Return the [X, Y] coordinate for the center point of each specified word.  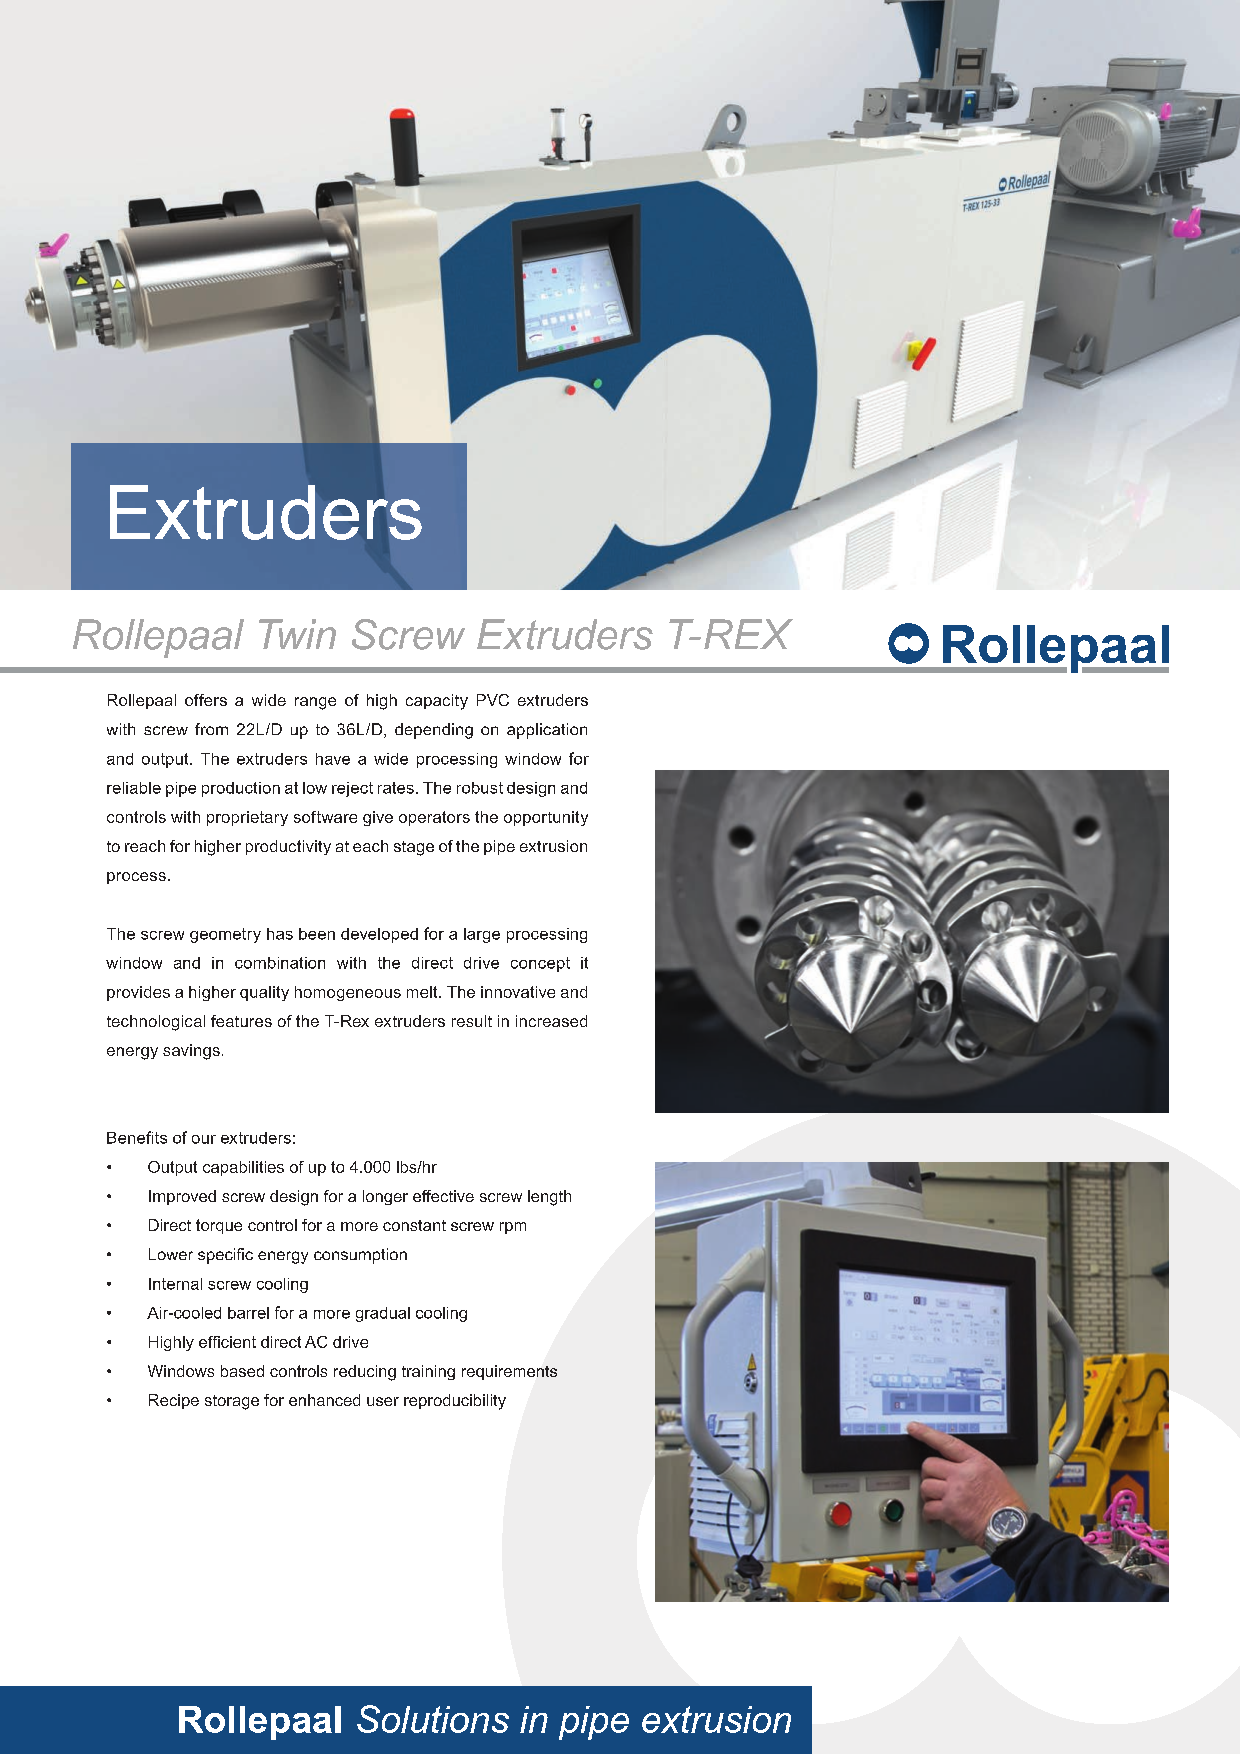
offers [206, 700]
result [472, 1021]
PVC [493, 700]
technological [156, 1023]
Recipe [174, 1401]
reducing [365, 1373]
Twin [297, 634]
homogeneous [348, 993]
